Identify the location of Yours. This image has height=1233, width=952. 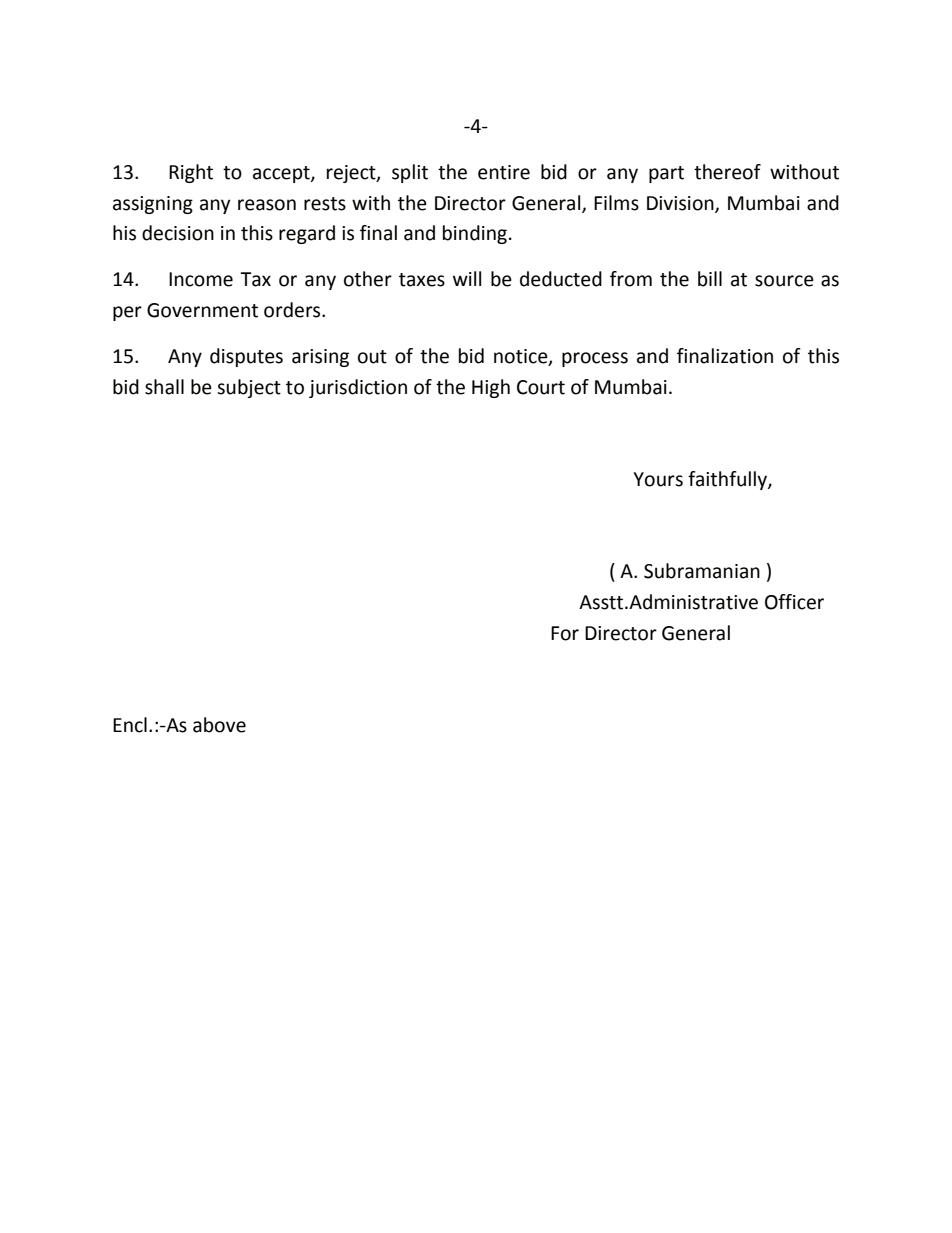
(658, 479).
